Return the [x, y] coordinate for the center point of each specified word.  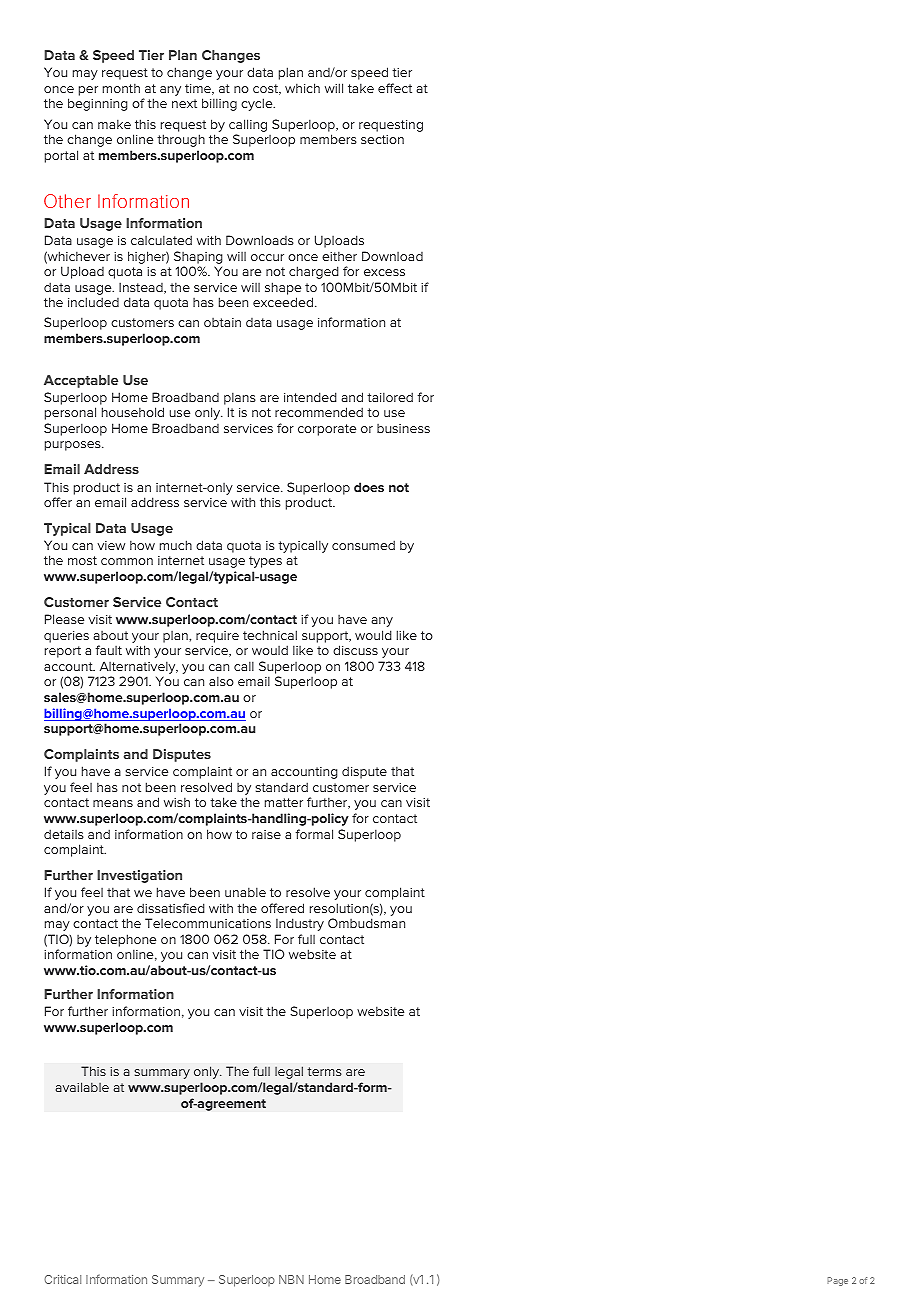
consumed [363, 545]
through [181, 140]
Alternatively [137, 669]
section [382, 139]
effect [395, 88]
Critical [62, 1279]
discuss [355, 650]
